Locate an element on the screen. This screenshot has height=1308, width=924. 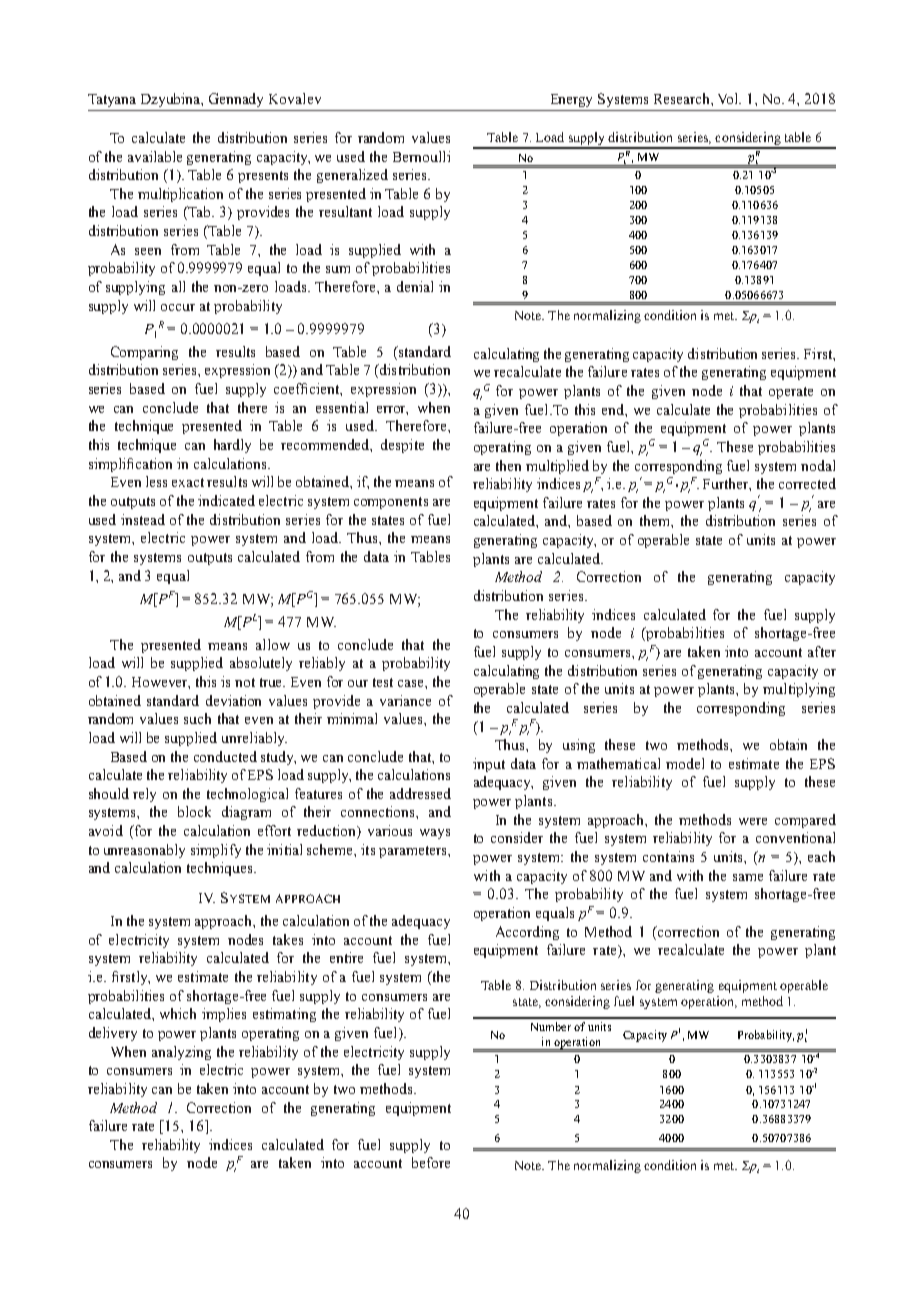
Further is located at coordinates (727, 484).
